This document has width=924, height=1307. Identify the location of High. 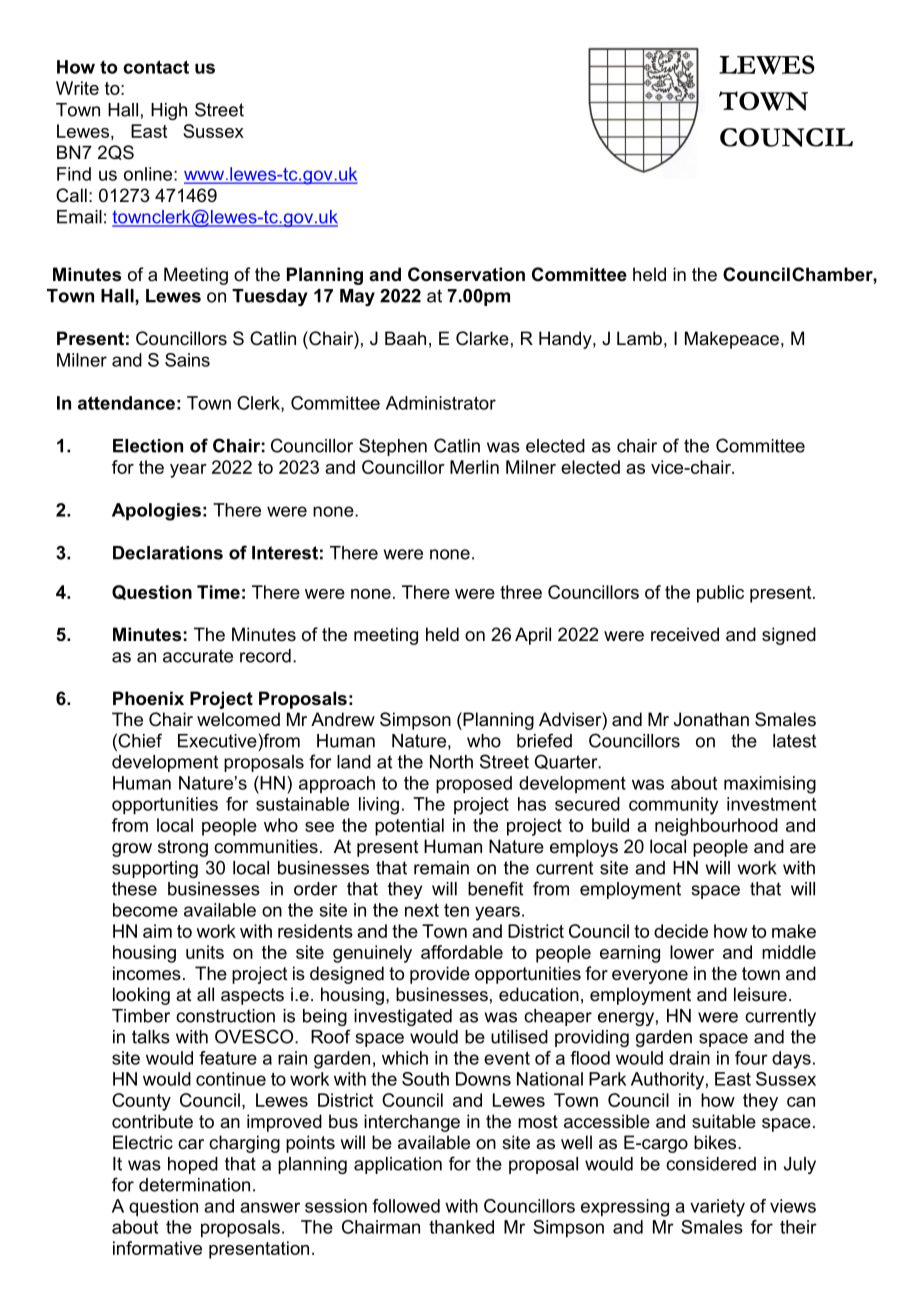
(169, 111).
